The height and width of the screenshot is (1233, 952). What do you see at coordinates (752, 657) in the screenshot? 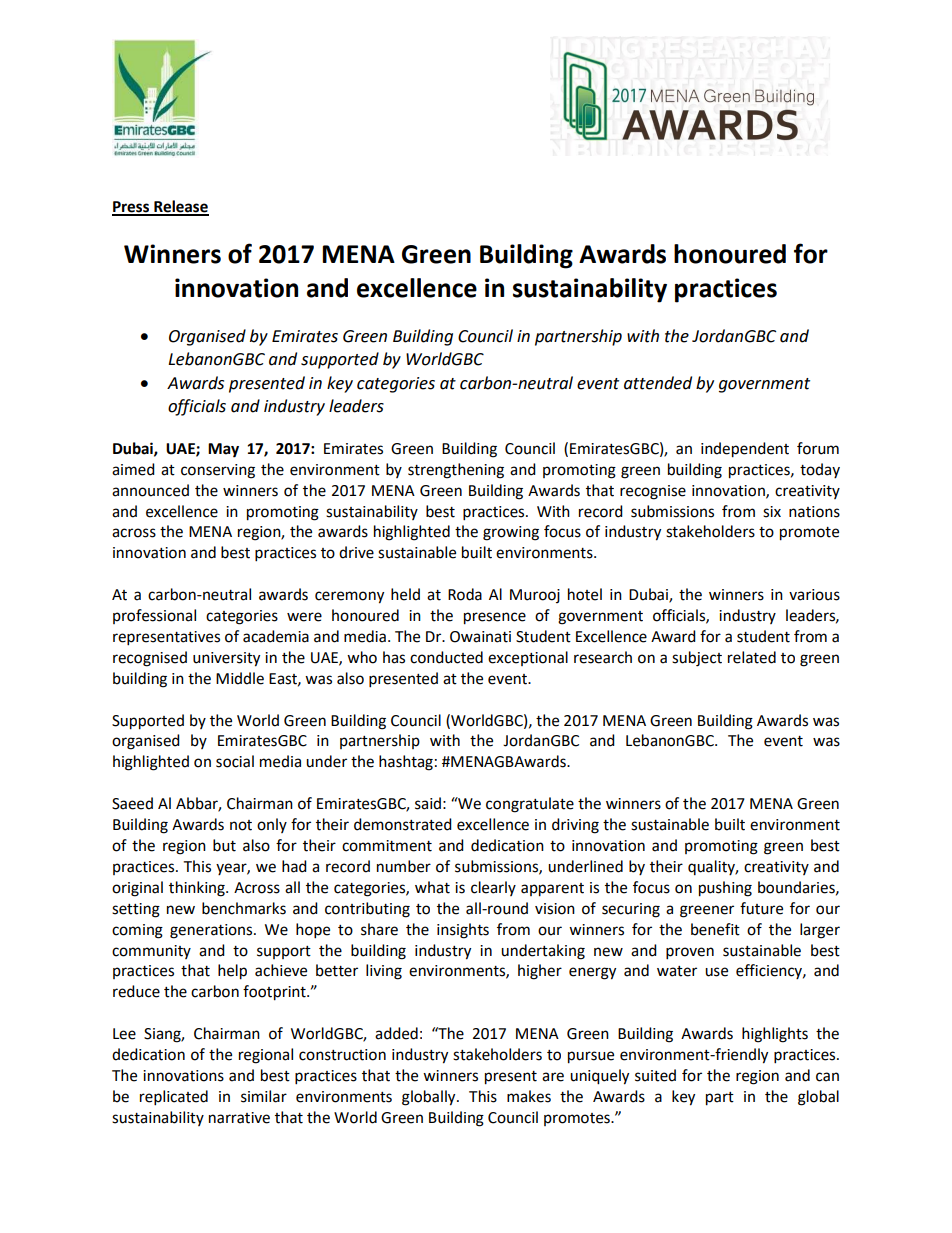
I see `related` at bounding box center [752, 657].
